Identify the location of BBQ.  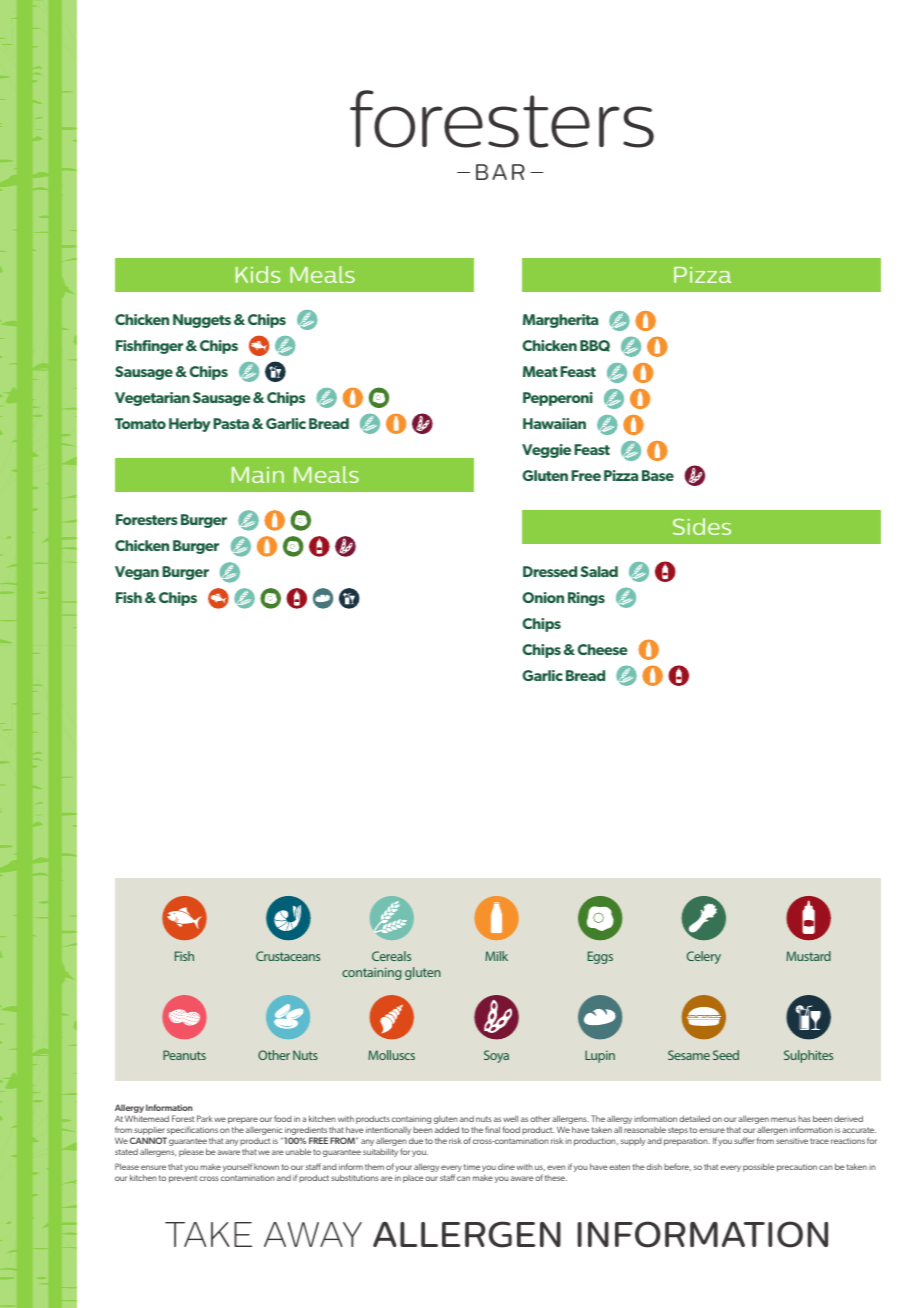
(595, 346).
